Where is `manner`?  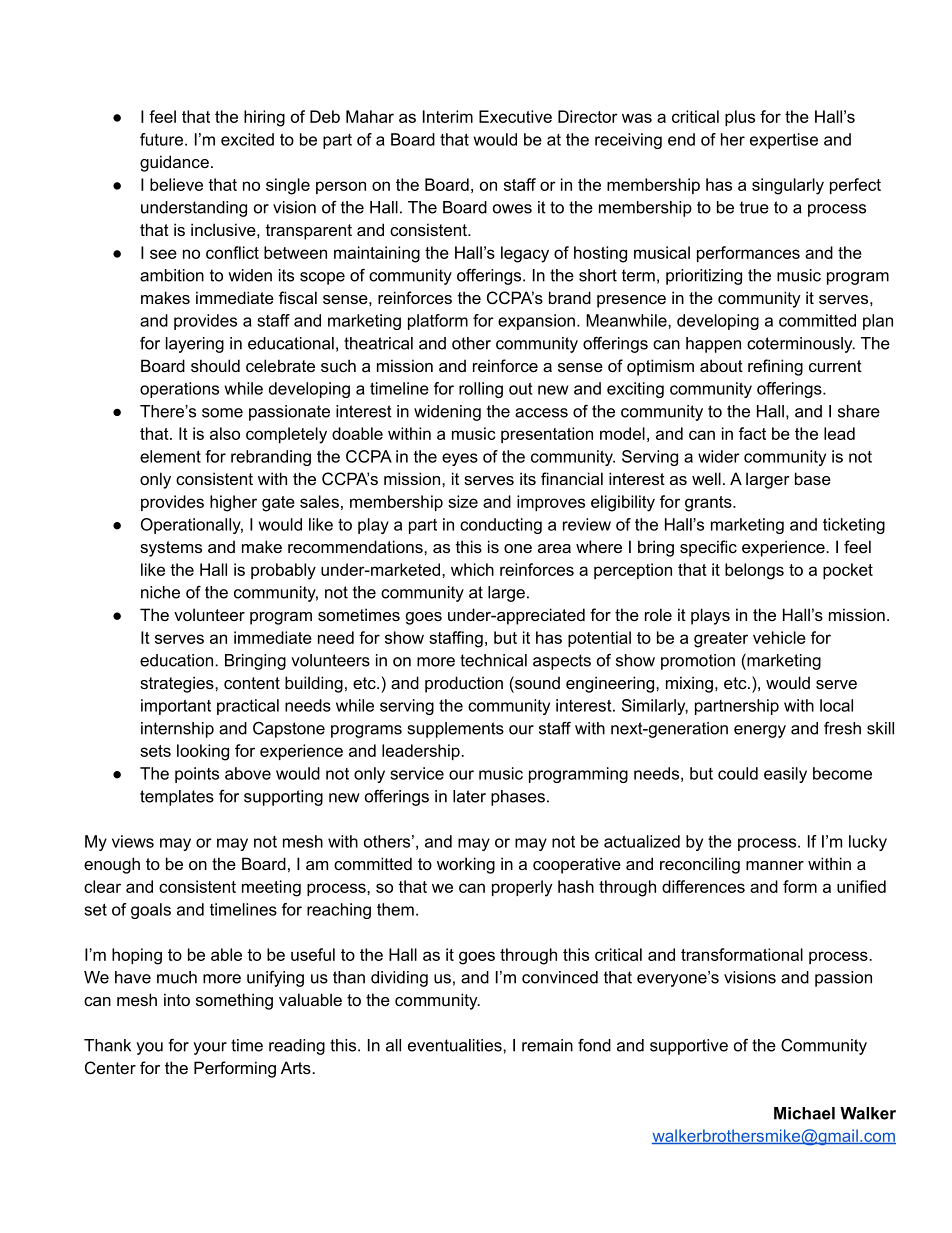
manner is located at coordinates (775, 865).
